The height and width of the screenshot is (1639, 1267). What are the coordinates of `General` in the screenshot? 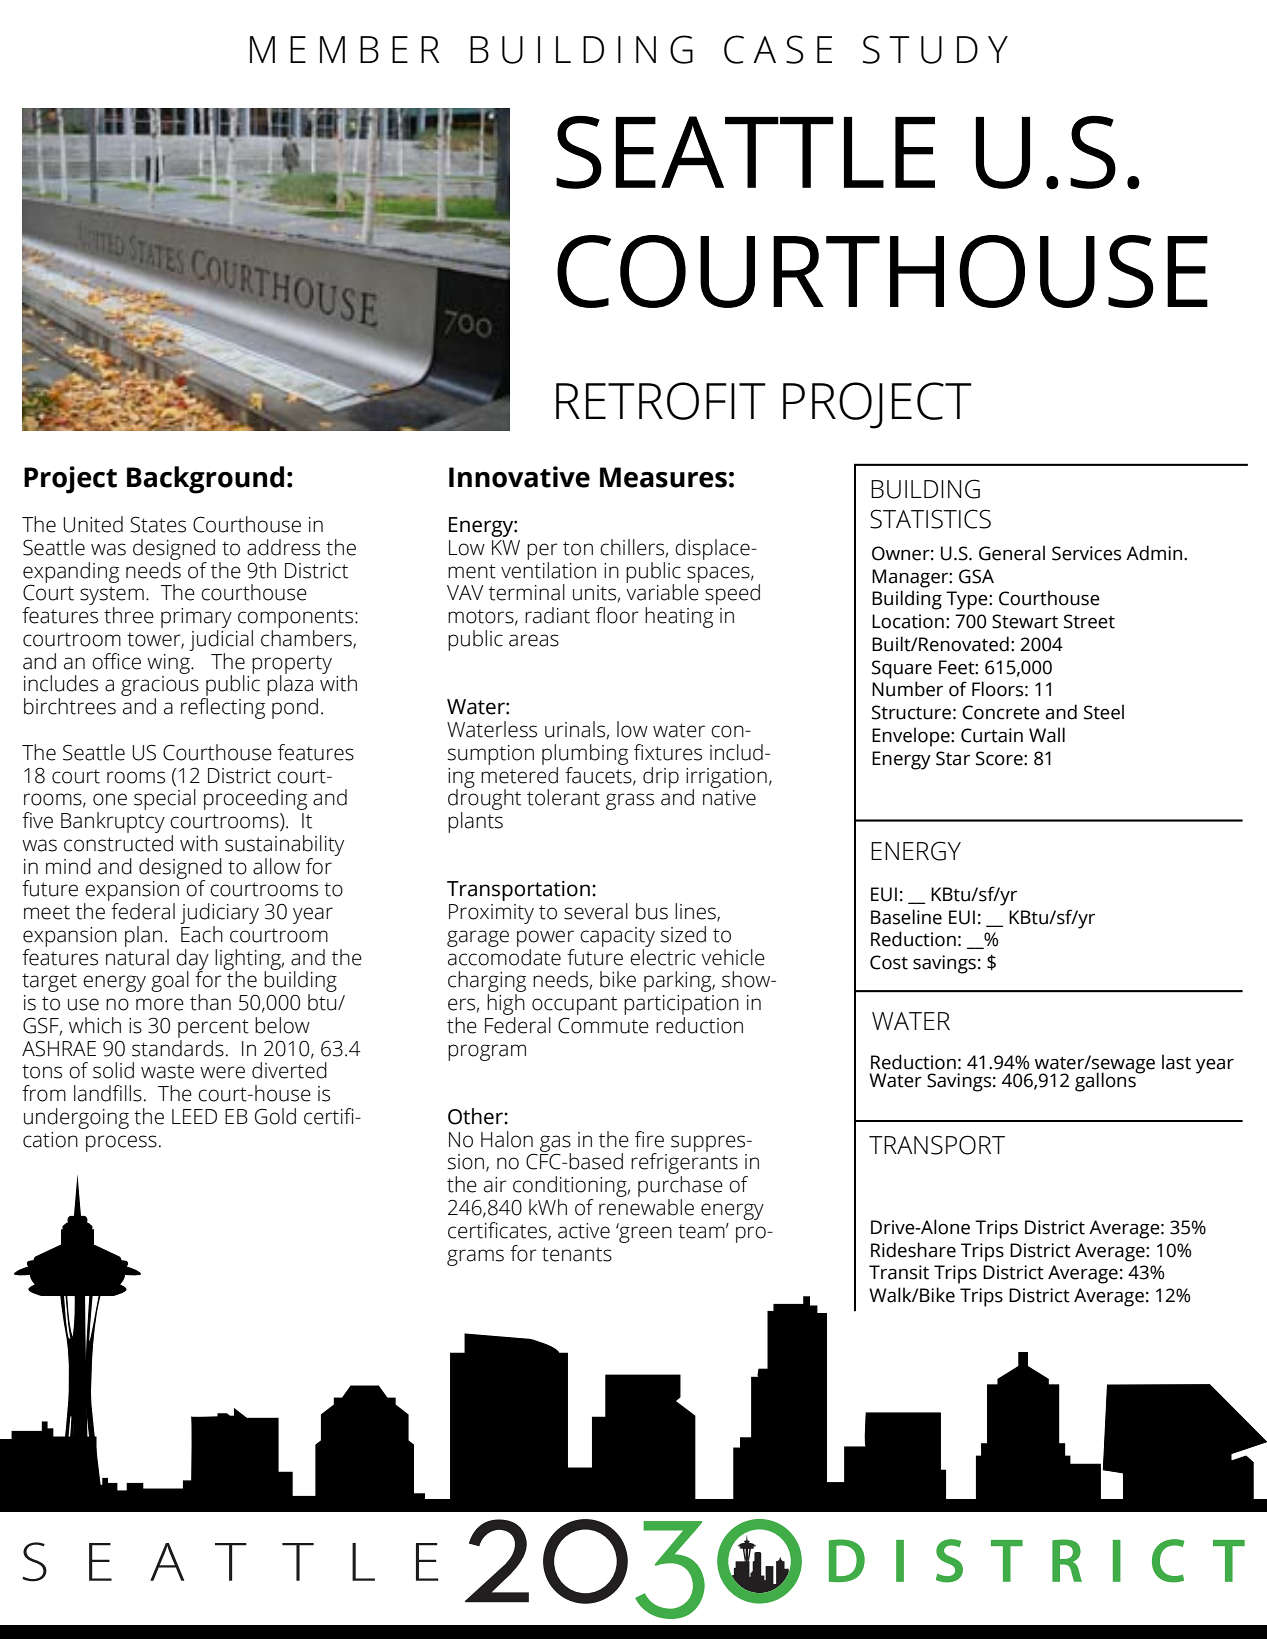 It's located at (1012, 553).
